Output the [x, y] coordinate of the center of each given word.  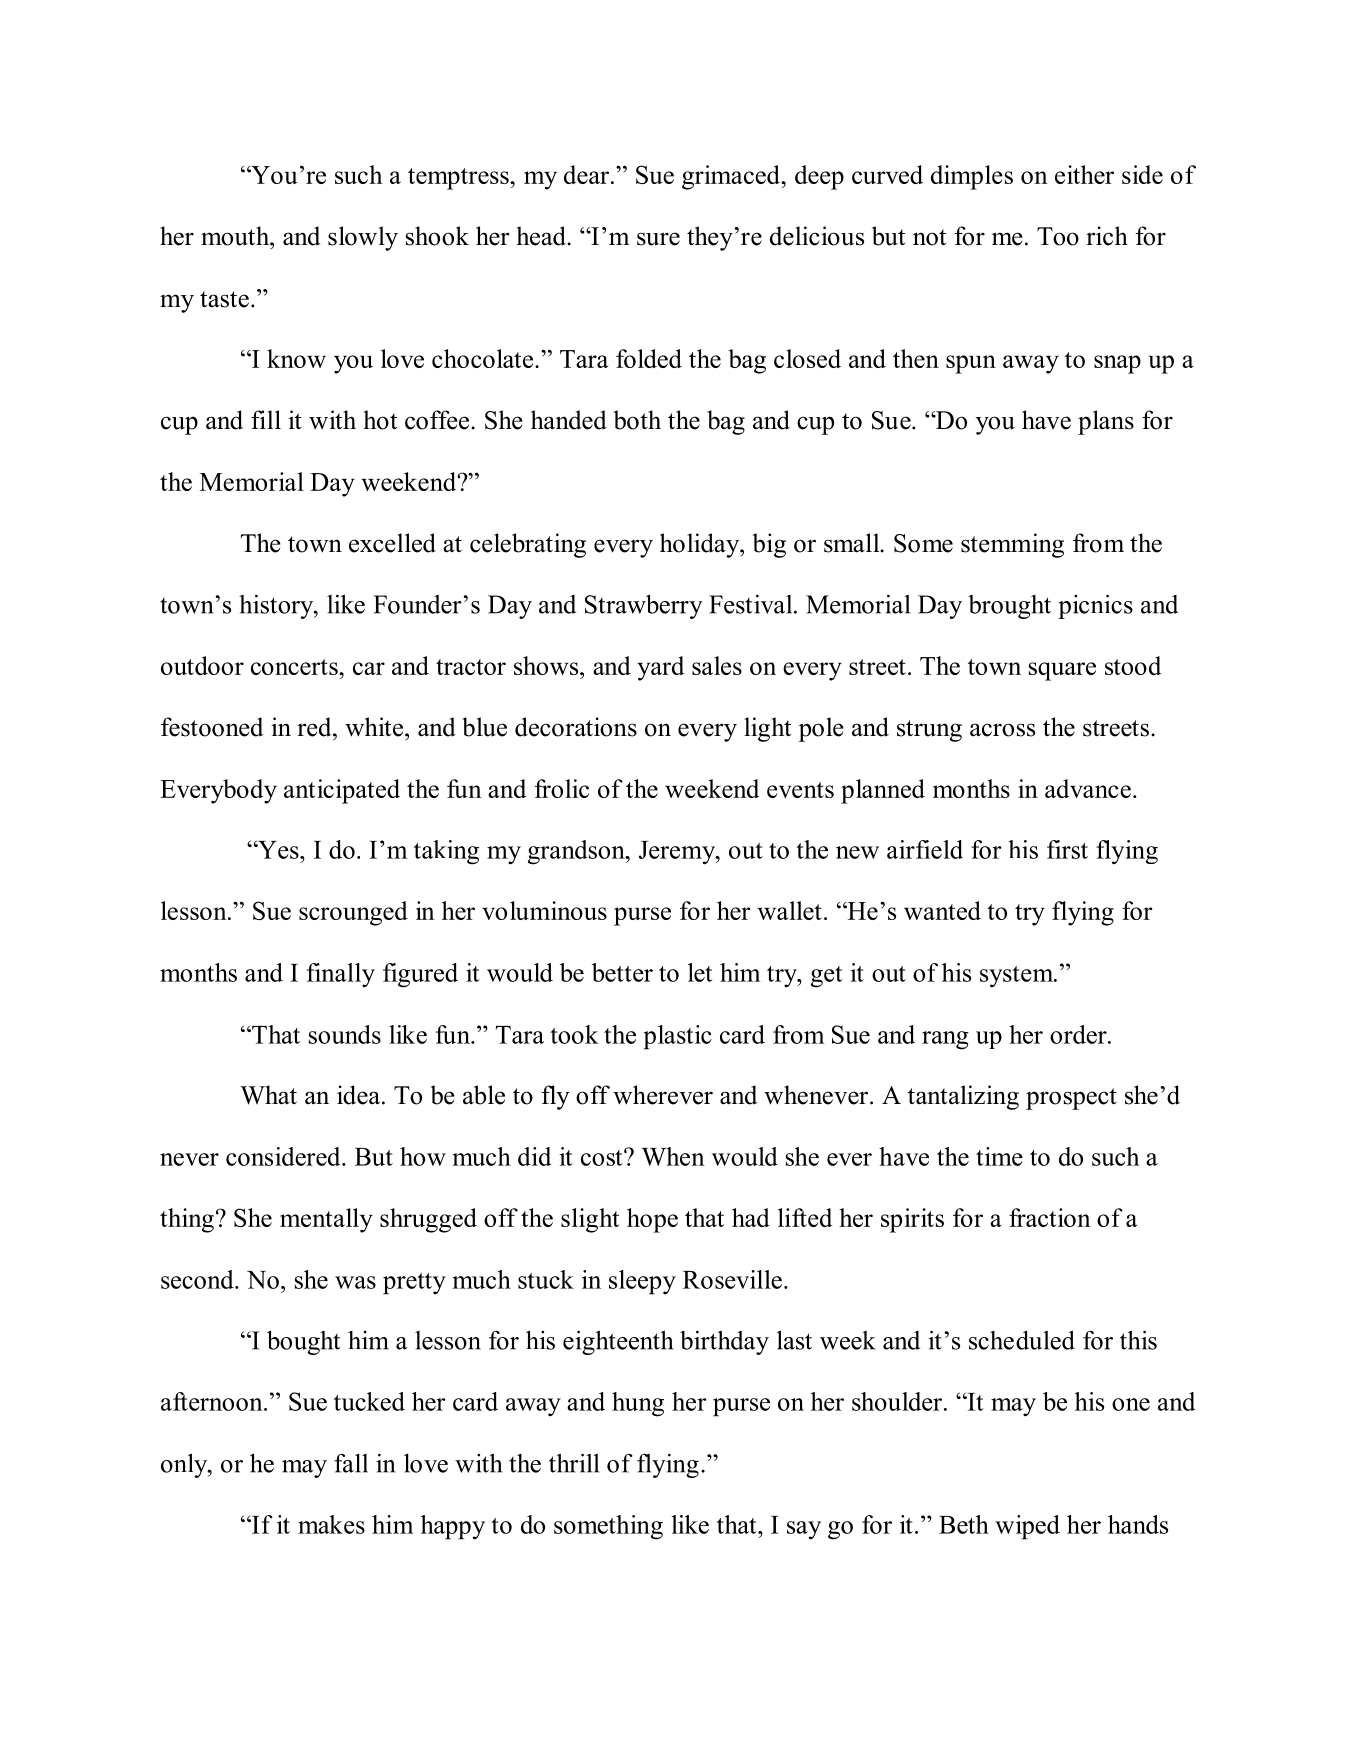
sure [658, 239]
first [1067, 849]
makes [331, 1524]
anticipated [342, 791]
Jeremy [678, 853]
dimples [972, 177]
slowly [363, 238]
